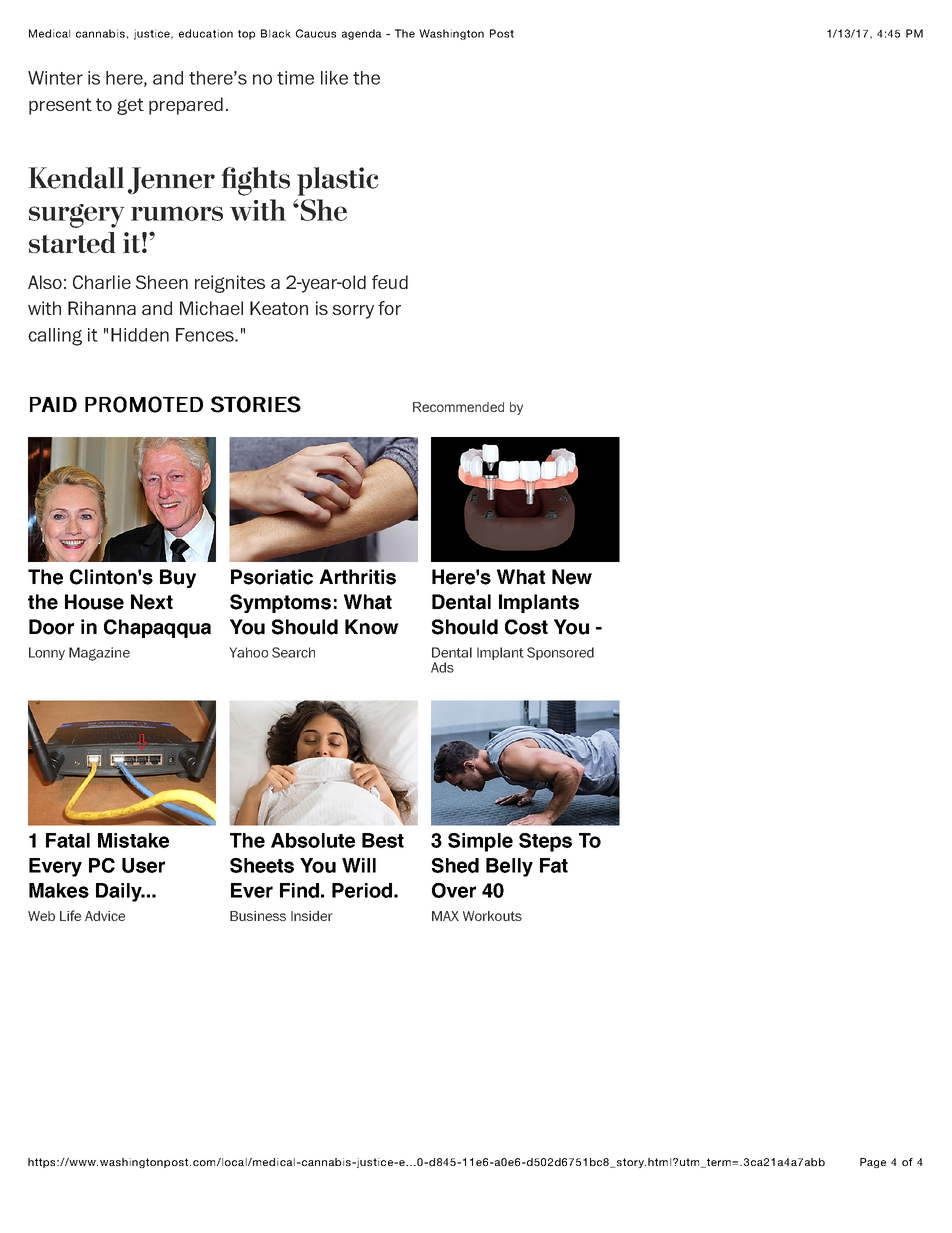 The width and height of the screenshot is (952, 1233). Describe the element at coordinates (334, 78) in the screenshot. I see `like` at that location.
